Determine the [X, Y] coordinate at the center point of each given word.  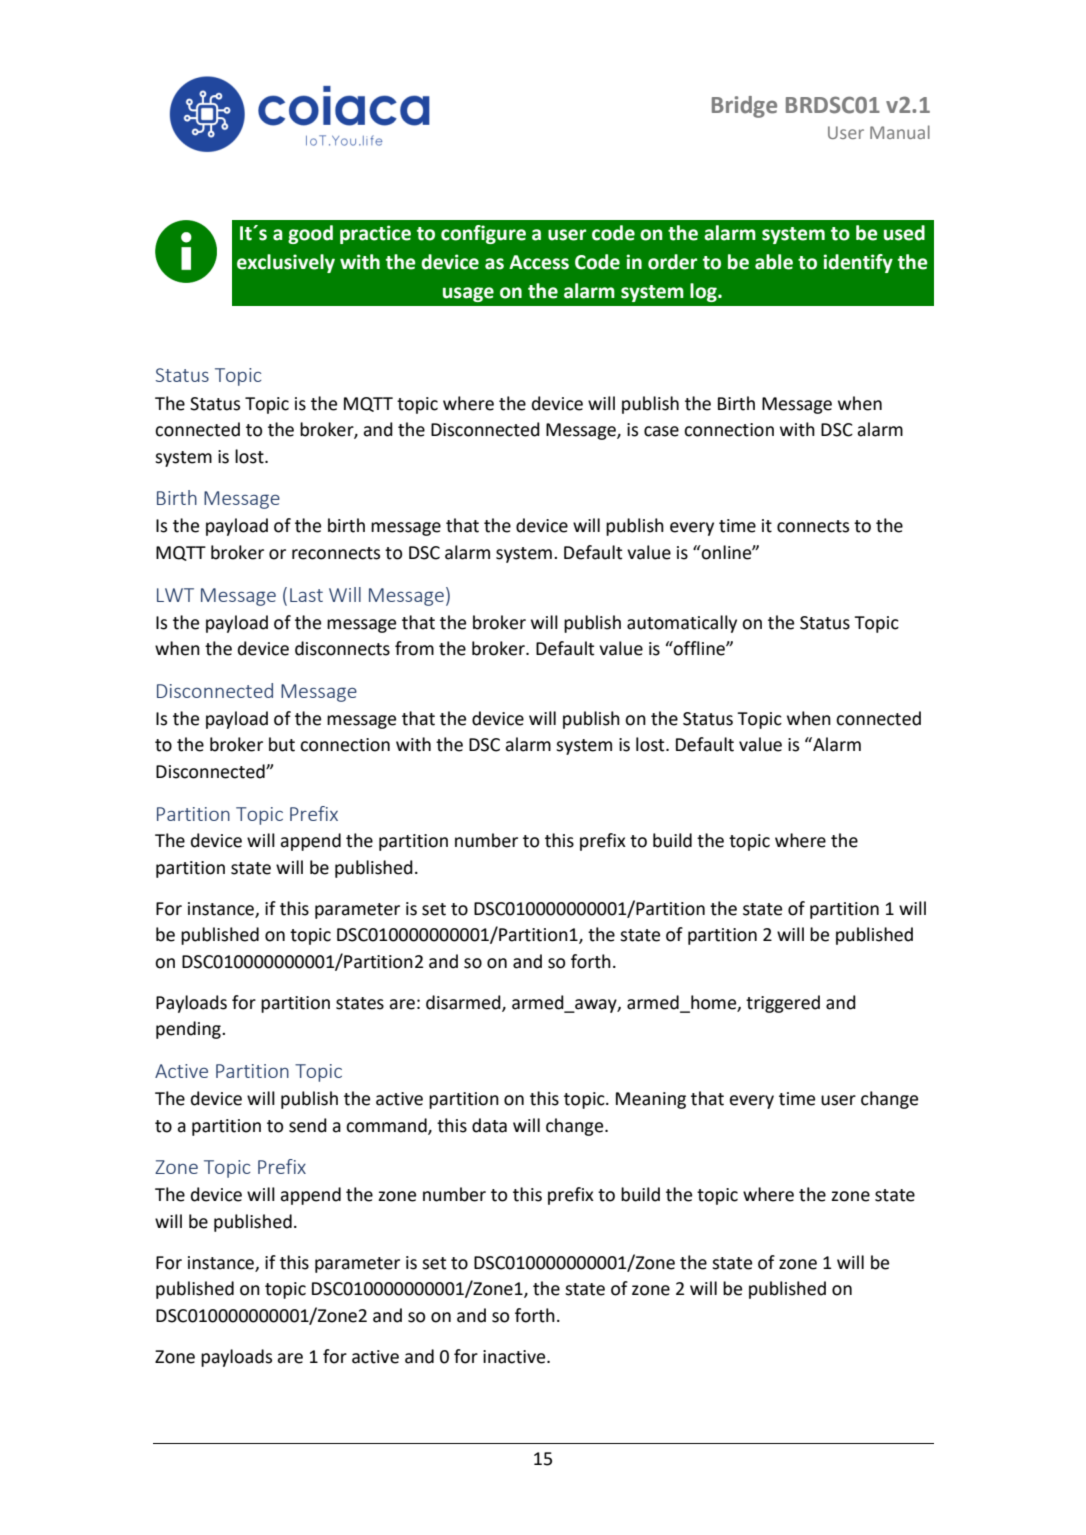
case [661, 431]
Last [306, 595]
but [282, 744]
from [414, 648]
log [704, 292]
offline [699, 648]
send [308, 1125]
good [310, 234]
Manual [900, 132]
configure [483, 234]
